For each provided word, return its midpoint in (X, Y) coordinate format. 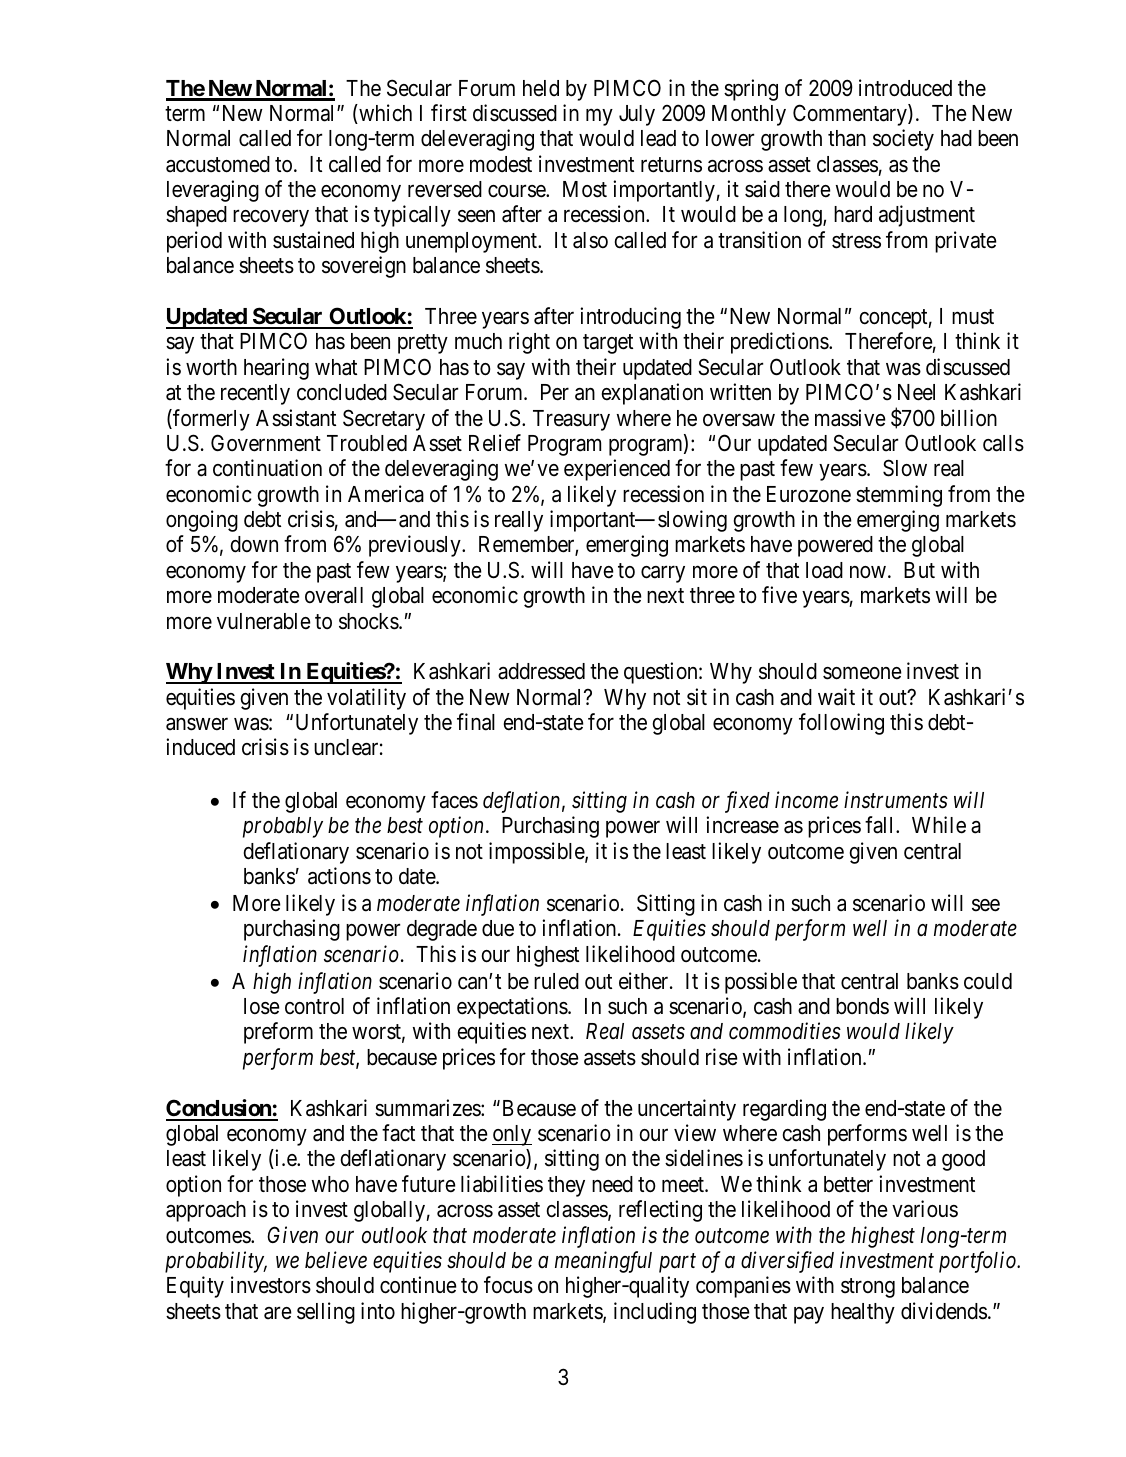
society (903, 140)
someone (862, 673)
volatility (366, 699)
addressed (541, 671)
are (278, 1313)
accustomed (218, 164)
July (637, 115)
